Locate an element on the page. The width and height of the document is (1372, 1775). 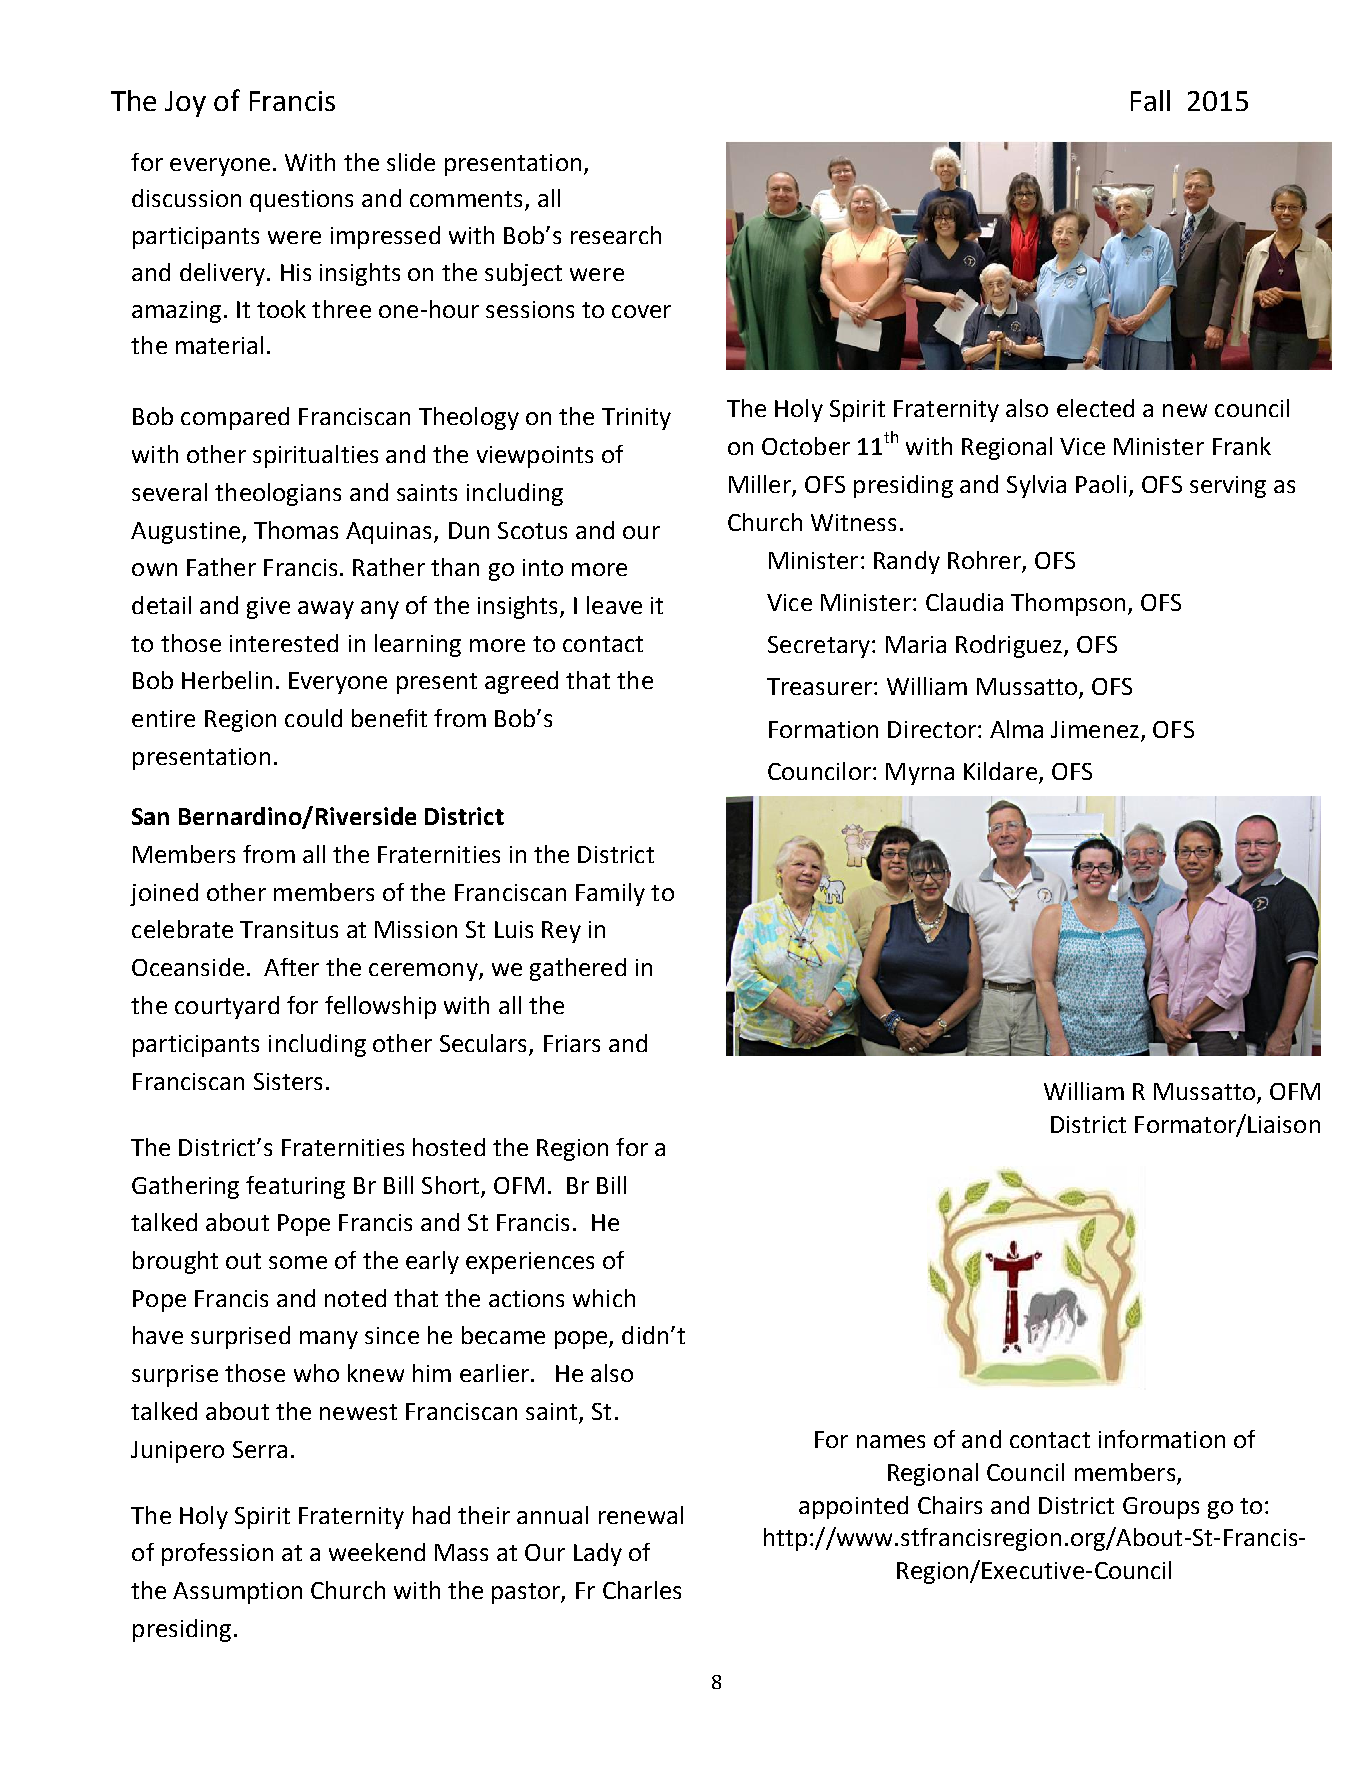
profession is located at coordinates (217, 1554).
